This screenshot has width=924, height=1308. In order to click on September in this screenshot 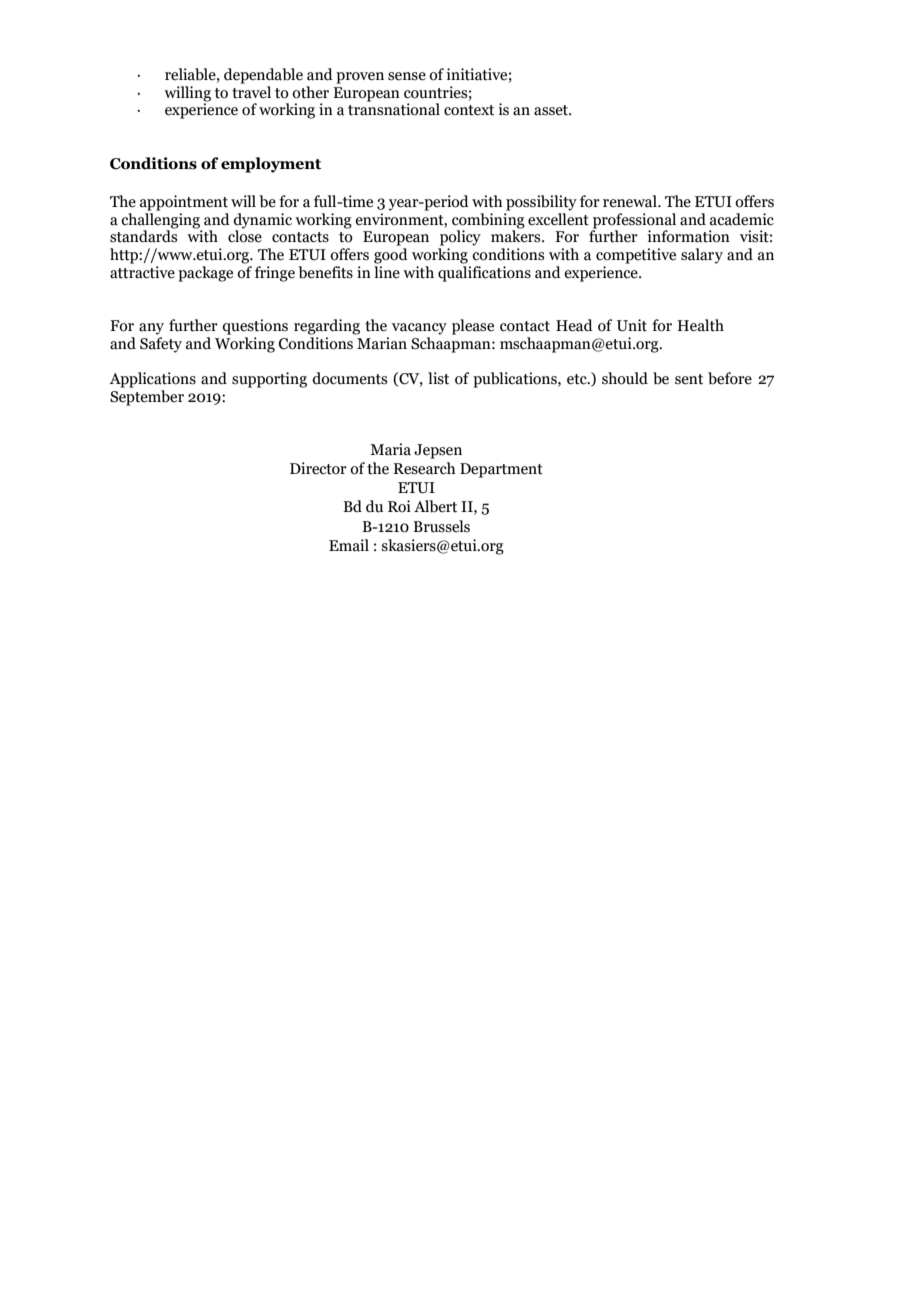, I will do `click(147, 396)`.
